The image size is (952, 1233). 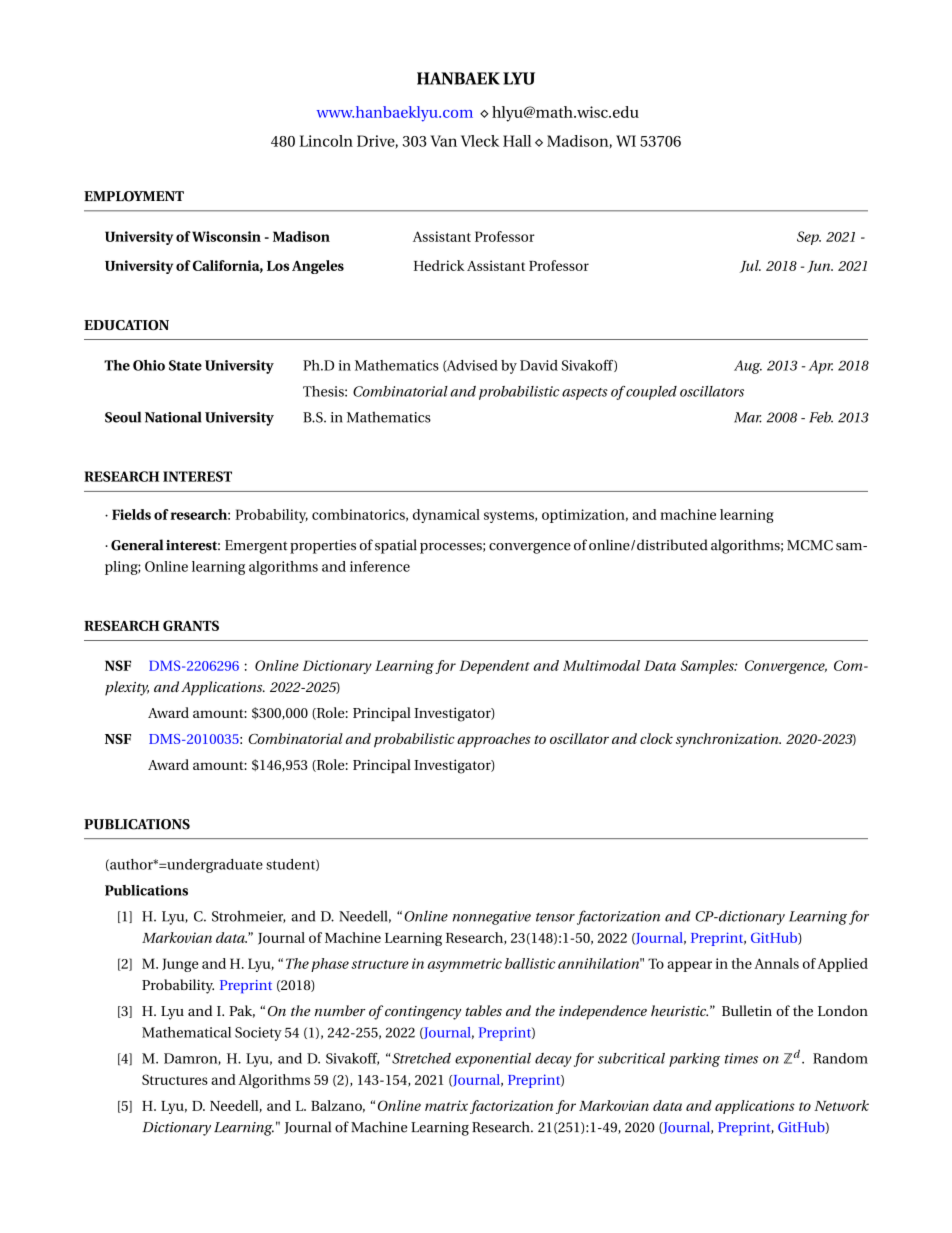 What do you see at coordinates (517, 141) in the screenshot?
I see `Hall` at bounding box center [517, 141].
